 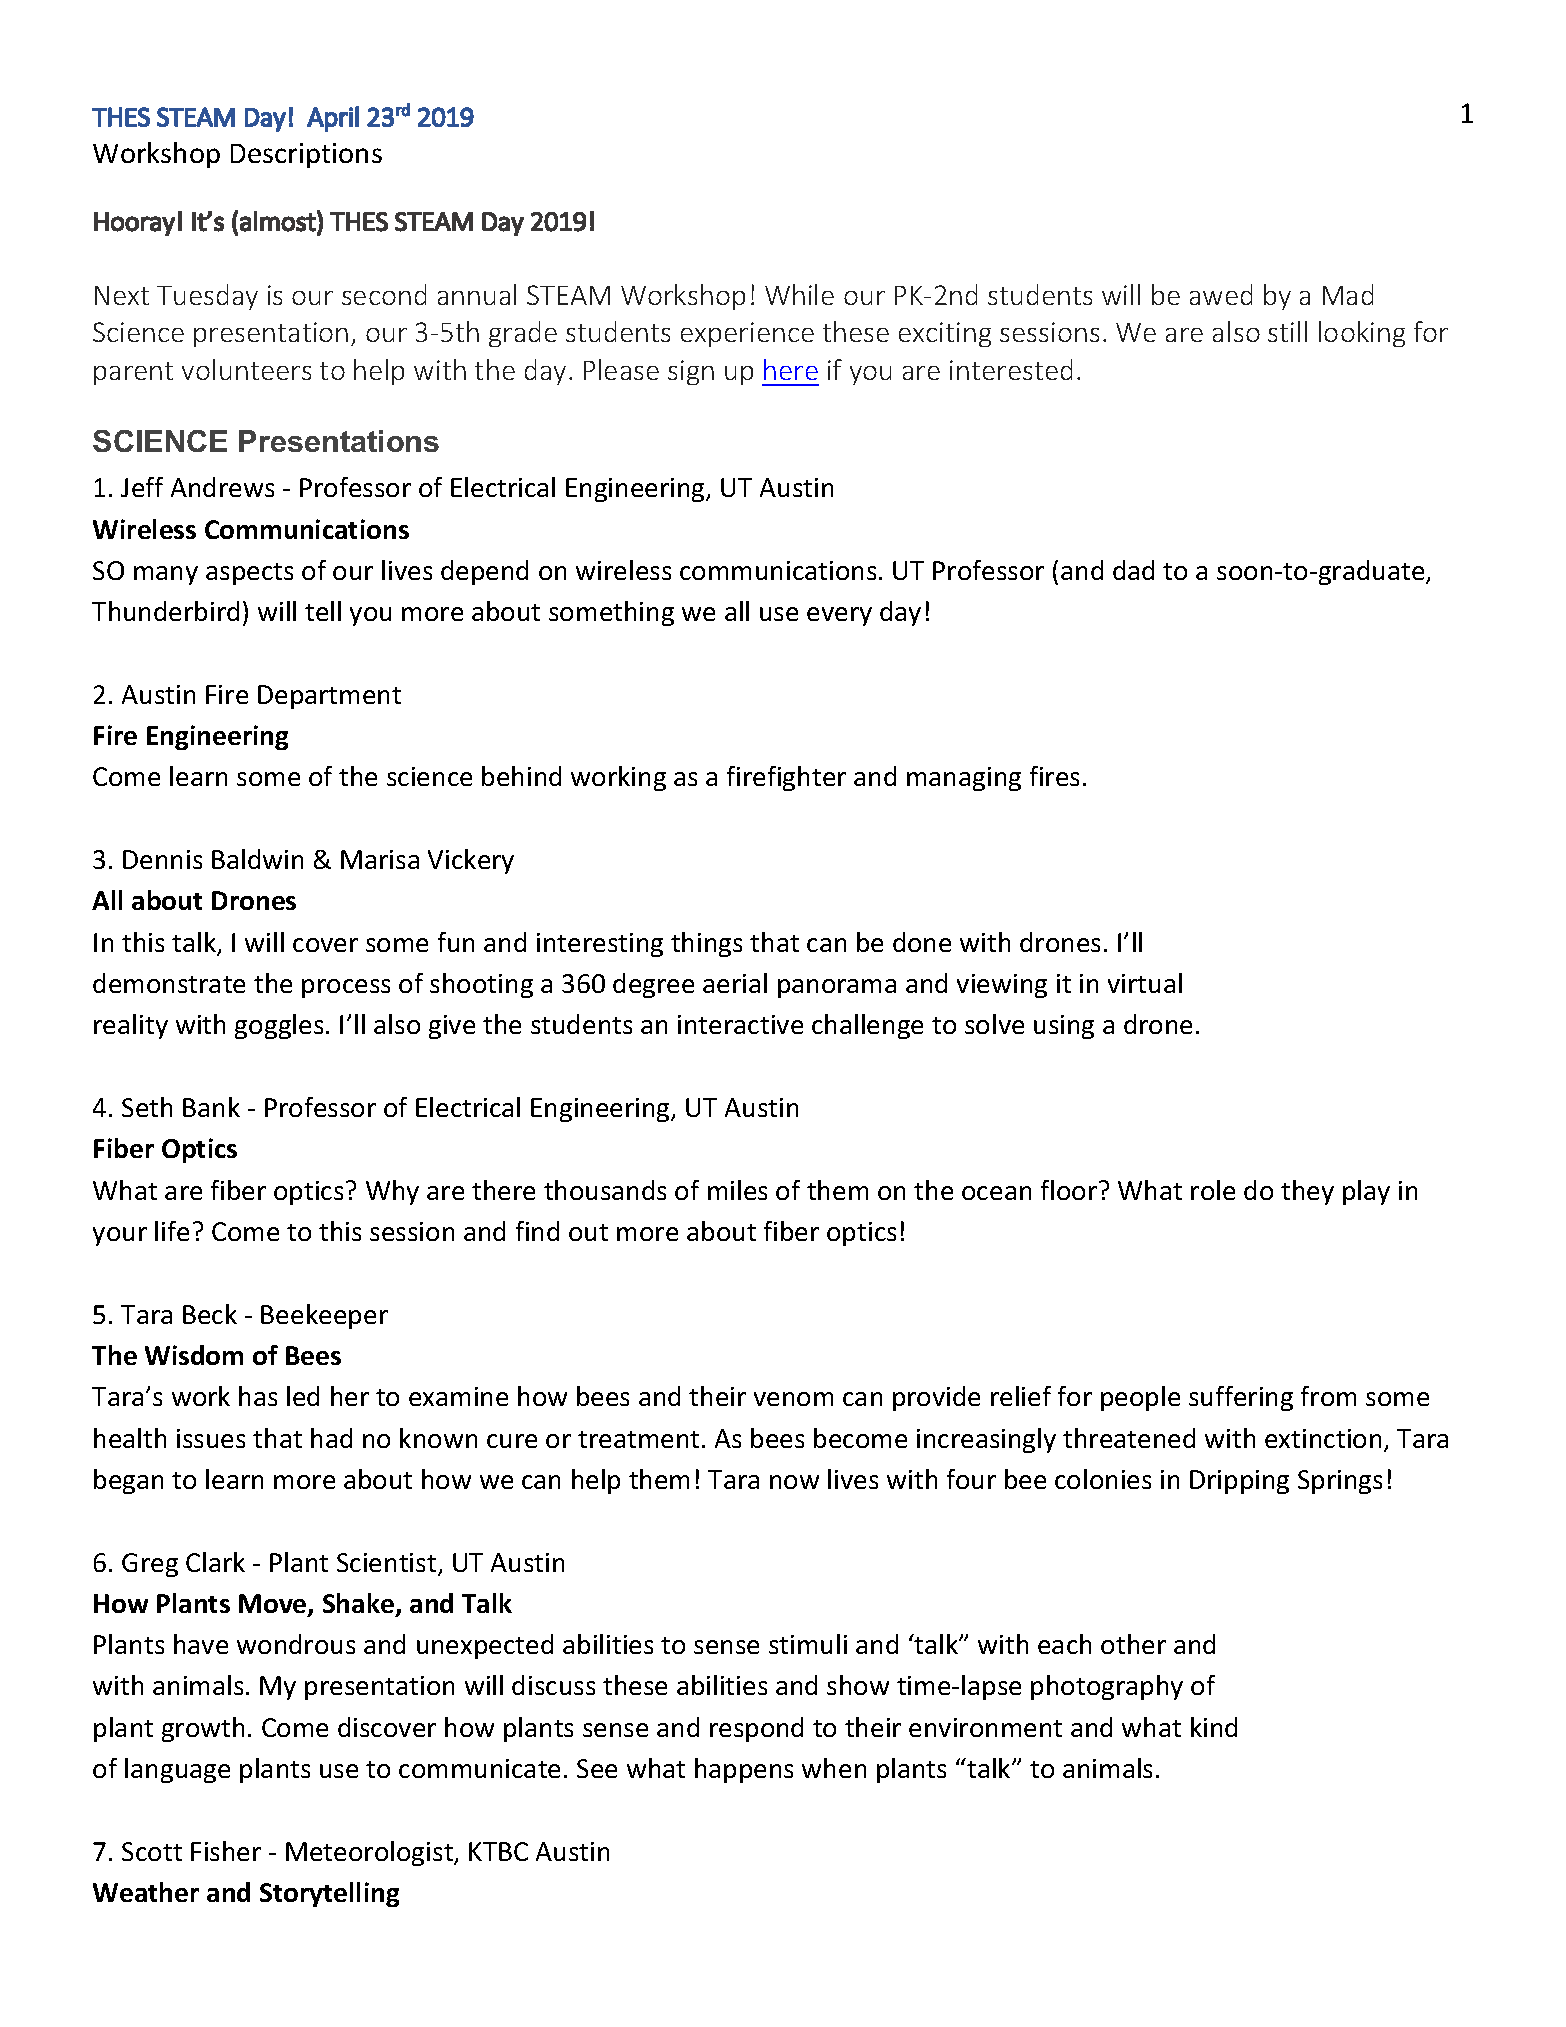 What do you see at coordinates (226, 1851) in the page?
I see `Fisher` at bounding box center [226, 1851].
